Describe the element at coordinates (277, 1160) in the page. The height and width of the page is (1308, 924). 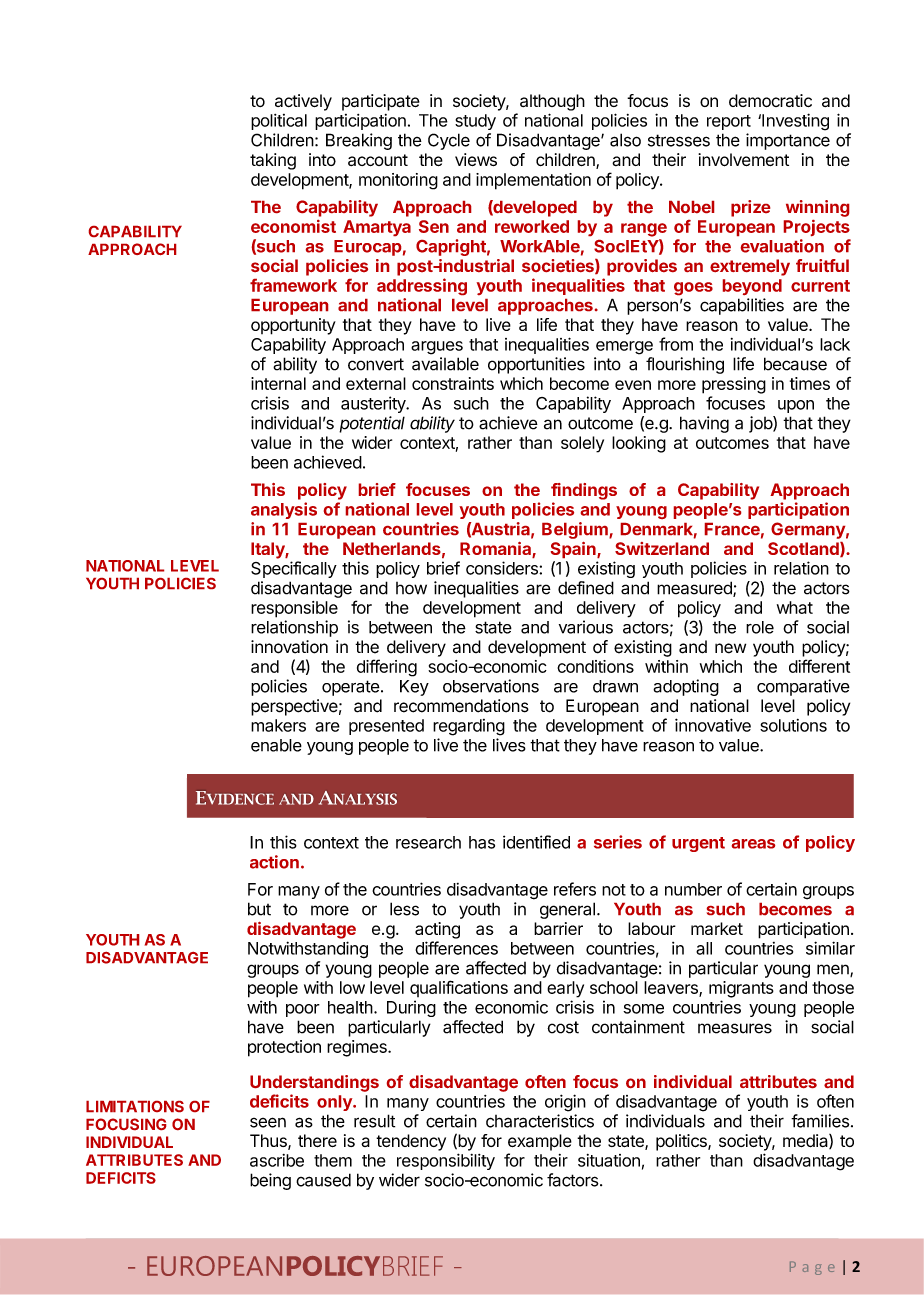
I see `ascribe` at that location.
